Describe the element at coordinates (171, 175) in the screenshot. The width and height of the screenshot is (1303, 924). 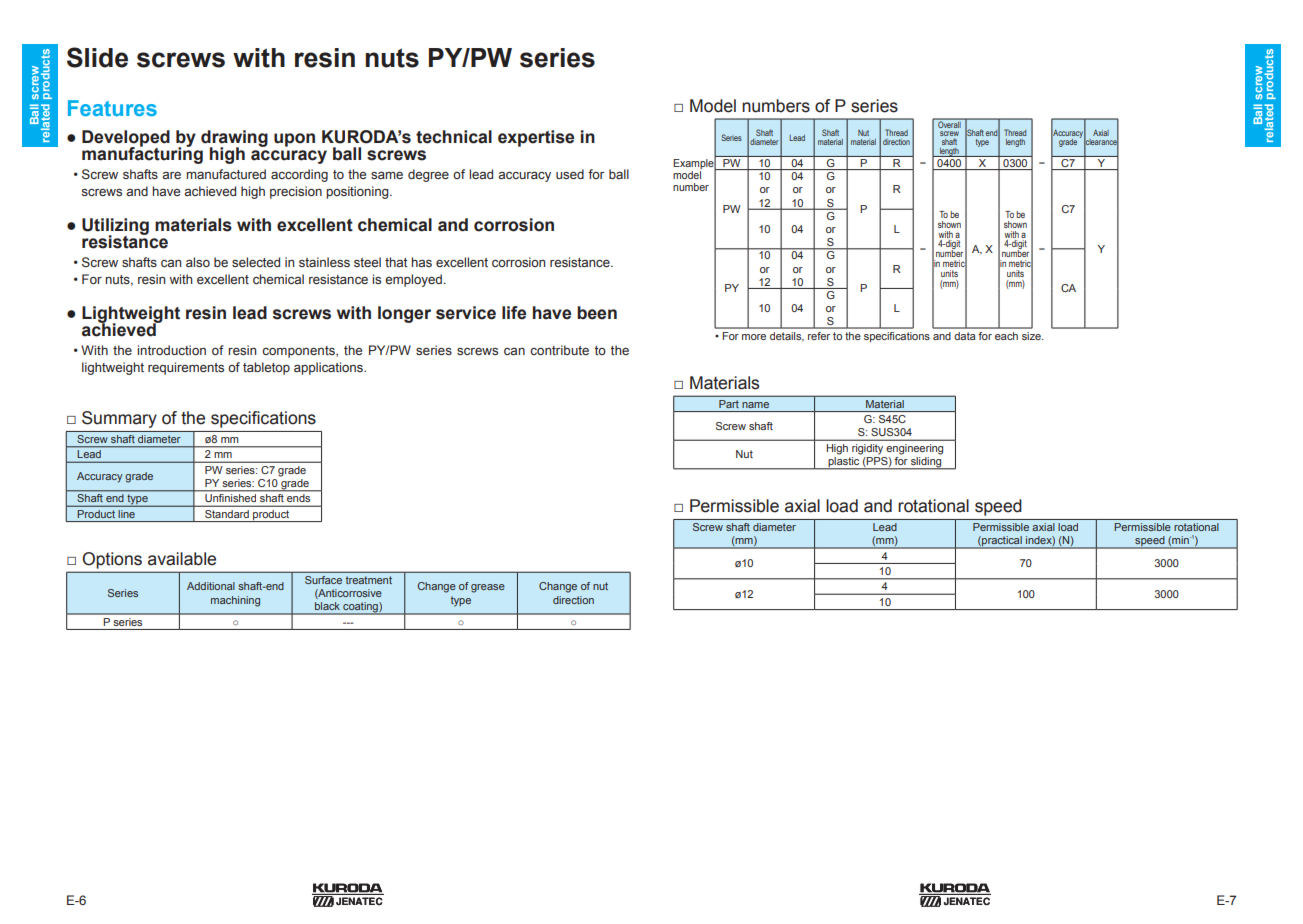
I see `are` at that location.
